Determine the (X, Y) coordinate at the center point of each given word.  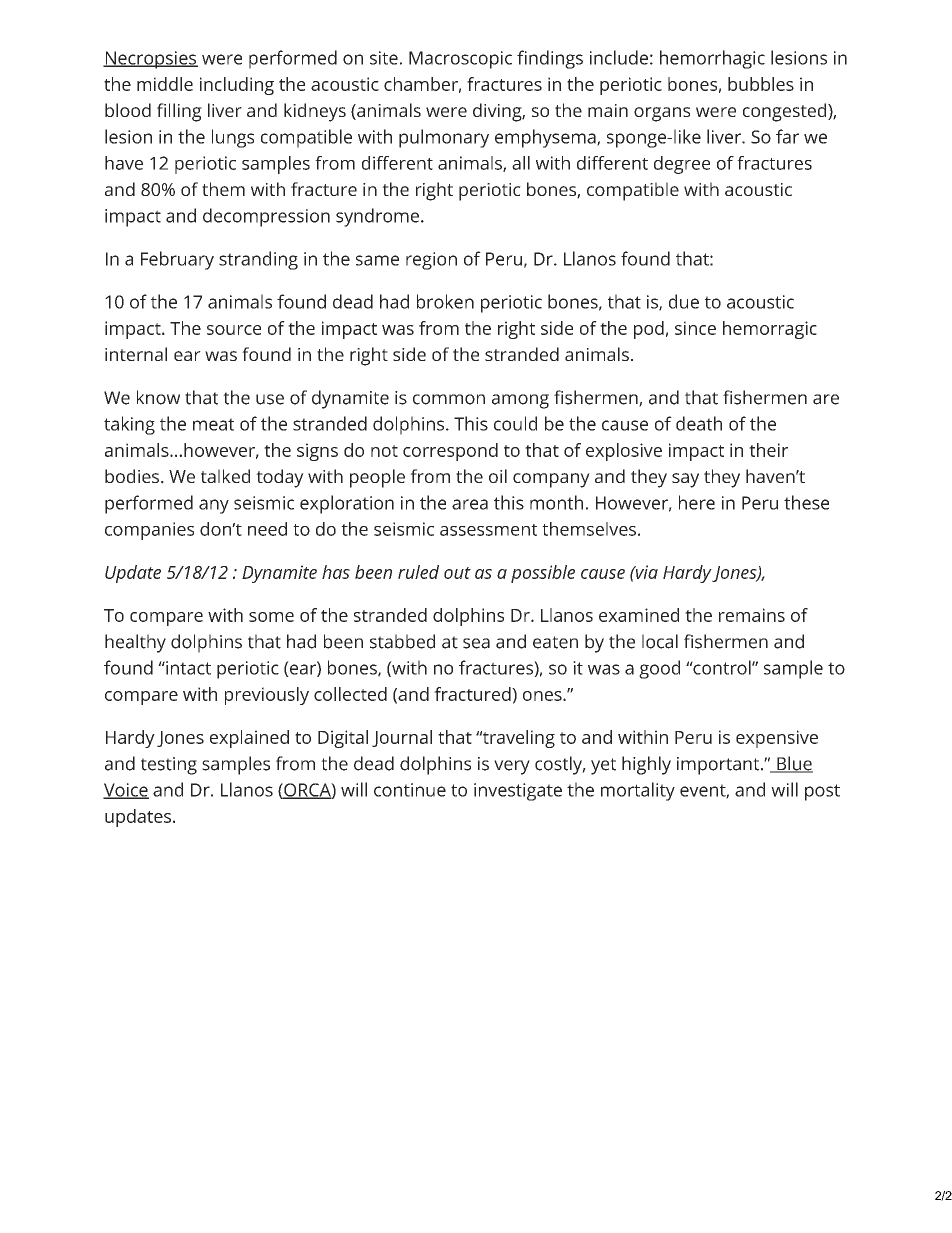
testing (169, 766)
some (271, 617)
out (457, 573)
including (237, 86)
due (684, 301)
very (512, 767)
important (719, 766)
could (515, 423)
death (699, 423)
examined (639, 615)
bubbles (761, 84)
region (431, 261)
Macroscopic (460, 60)
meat (213, 424)
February (177, 260)
